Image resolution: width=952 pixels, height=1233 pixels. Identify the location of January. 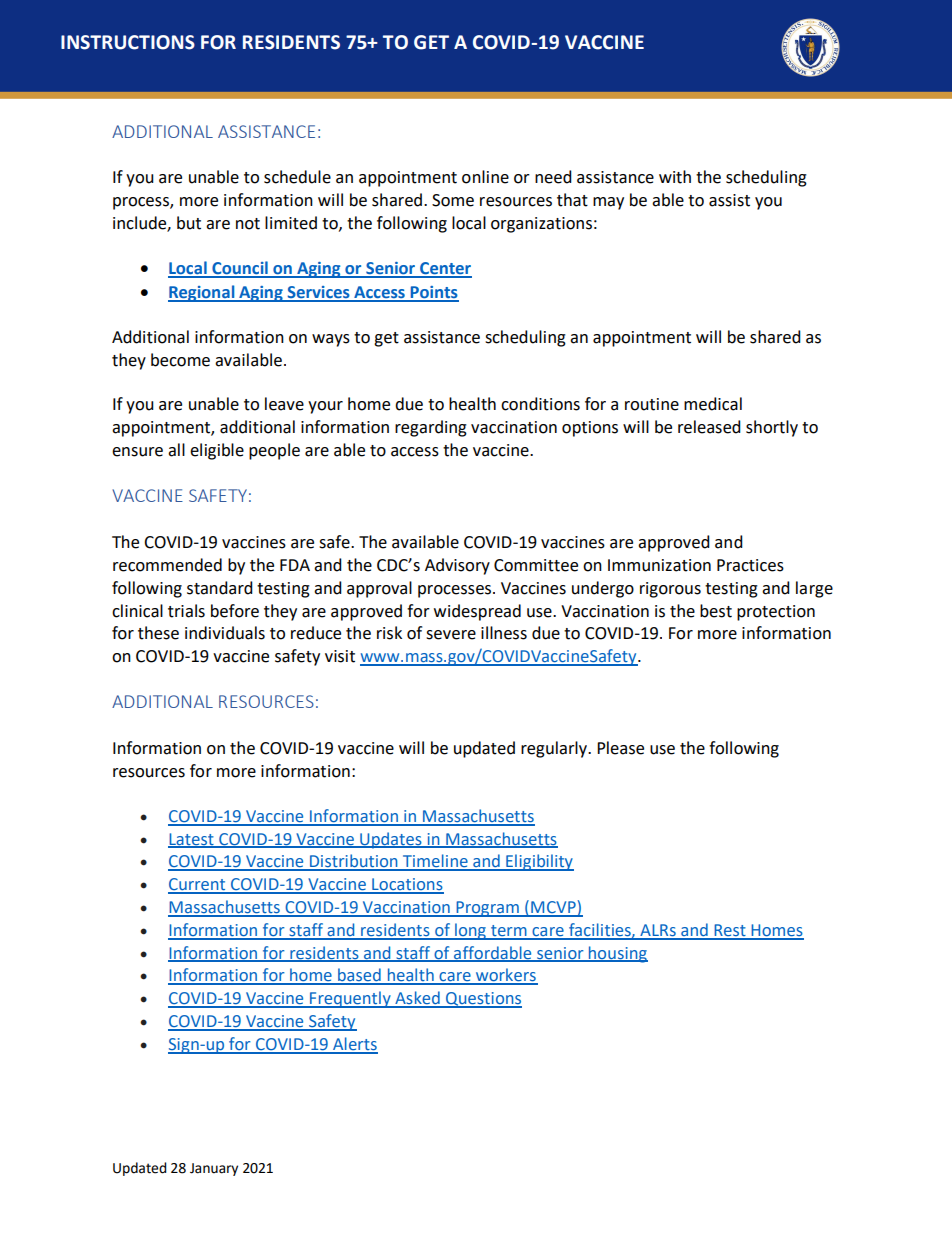
(214, 1169).
